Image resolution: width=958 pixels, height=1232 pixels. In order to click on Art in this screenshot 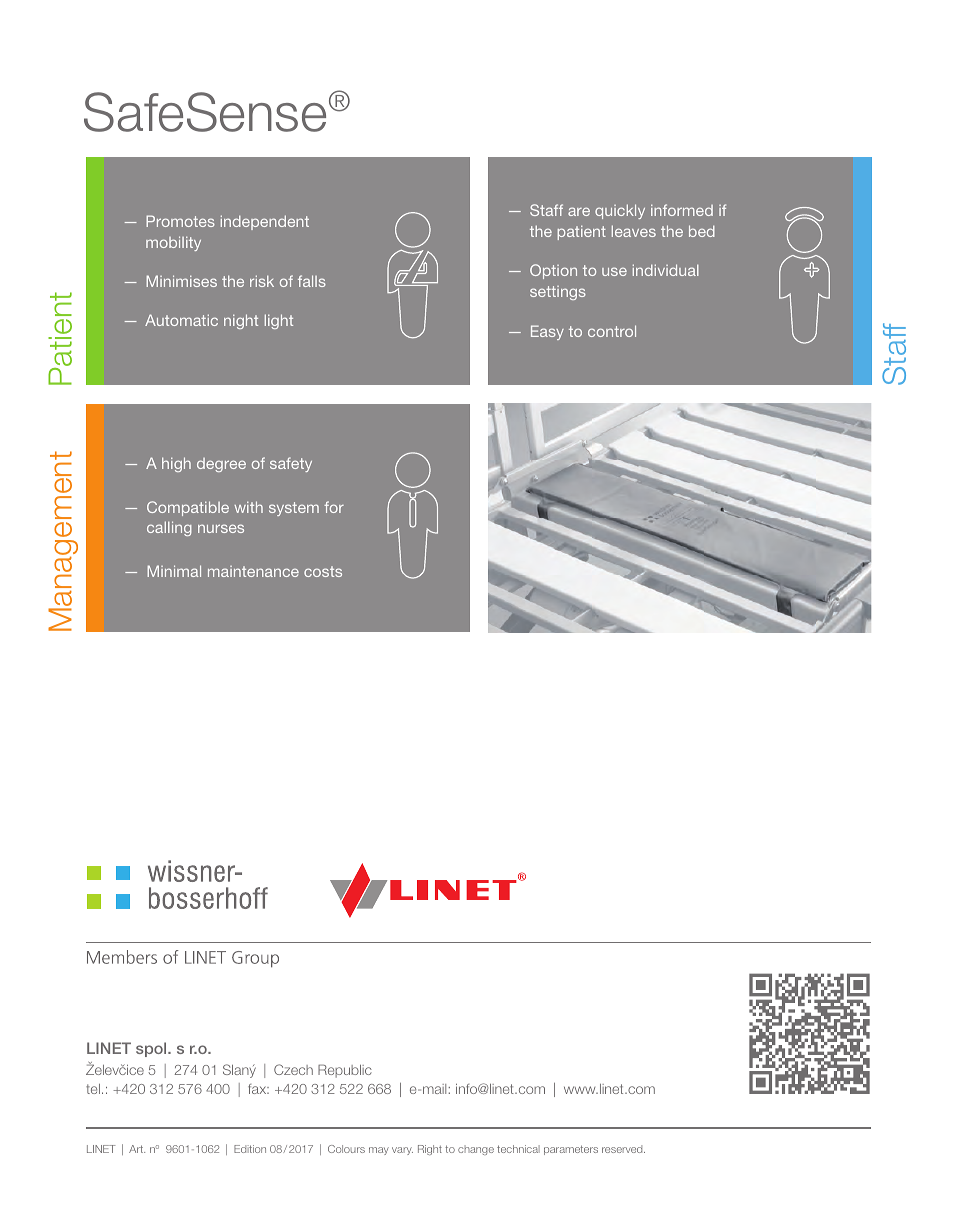, I will do `click(137, 1149)`.
